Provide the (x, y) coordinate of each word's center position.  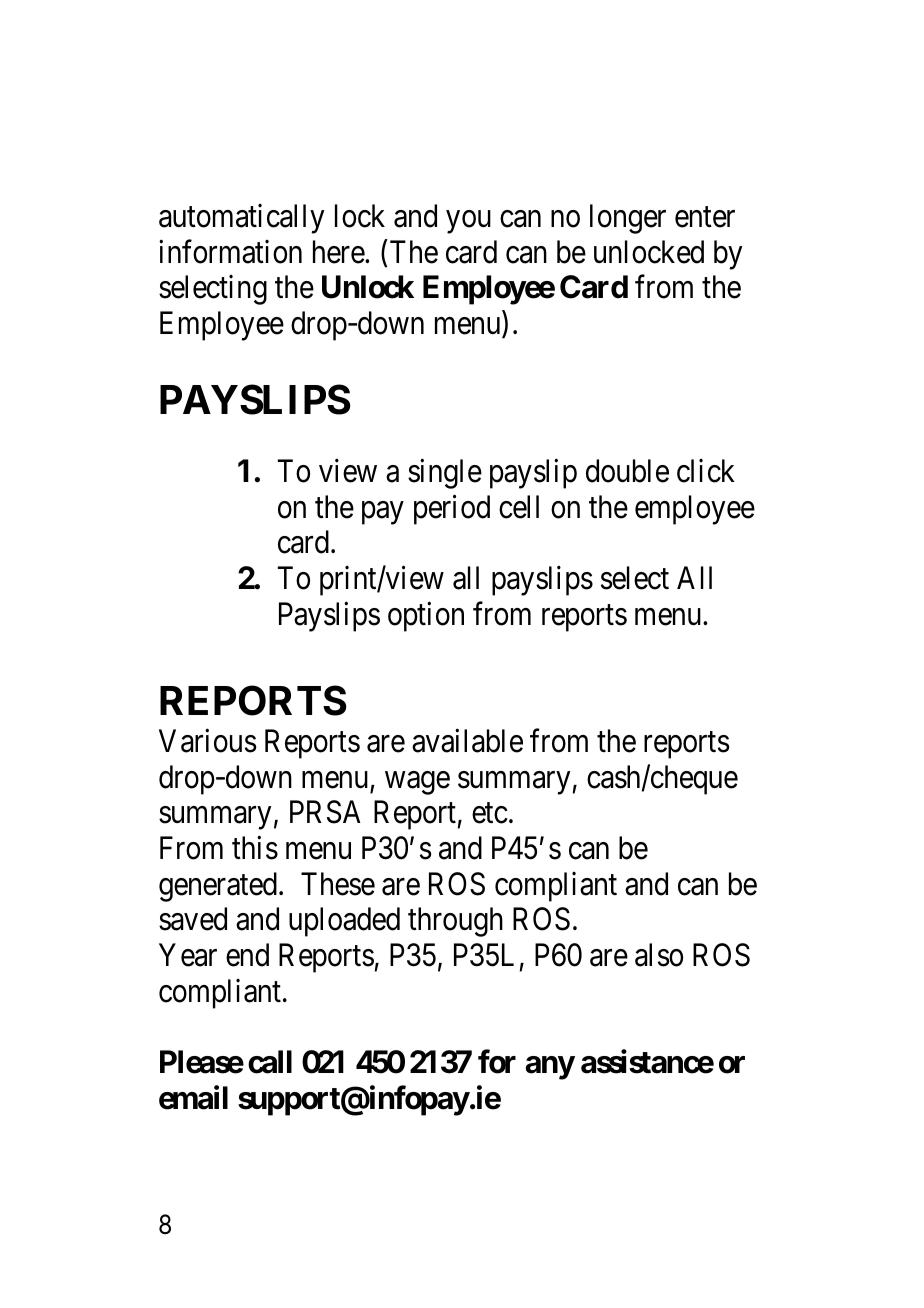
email (193, 1098)
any (550, 1068)
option (426, 616)
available (467, 741)
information (230, 252)
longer (628, 219)
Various (208, 741)
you (468, 222)
